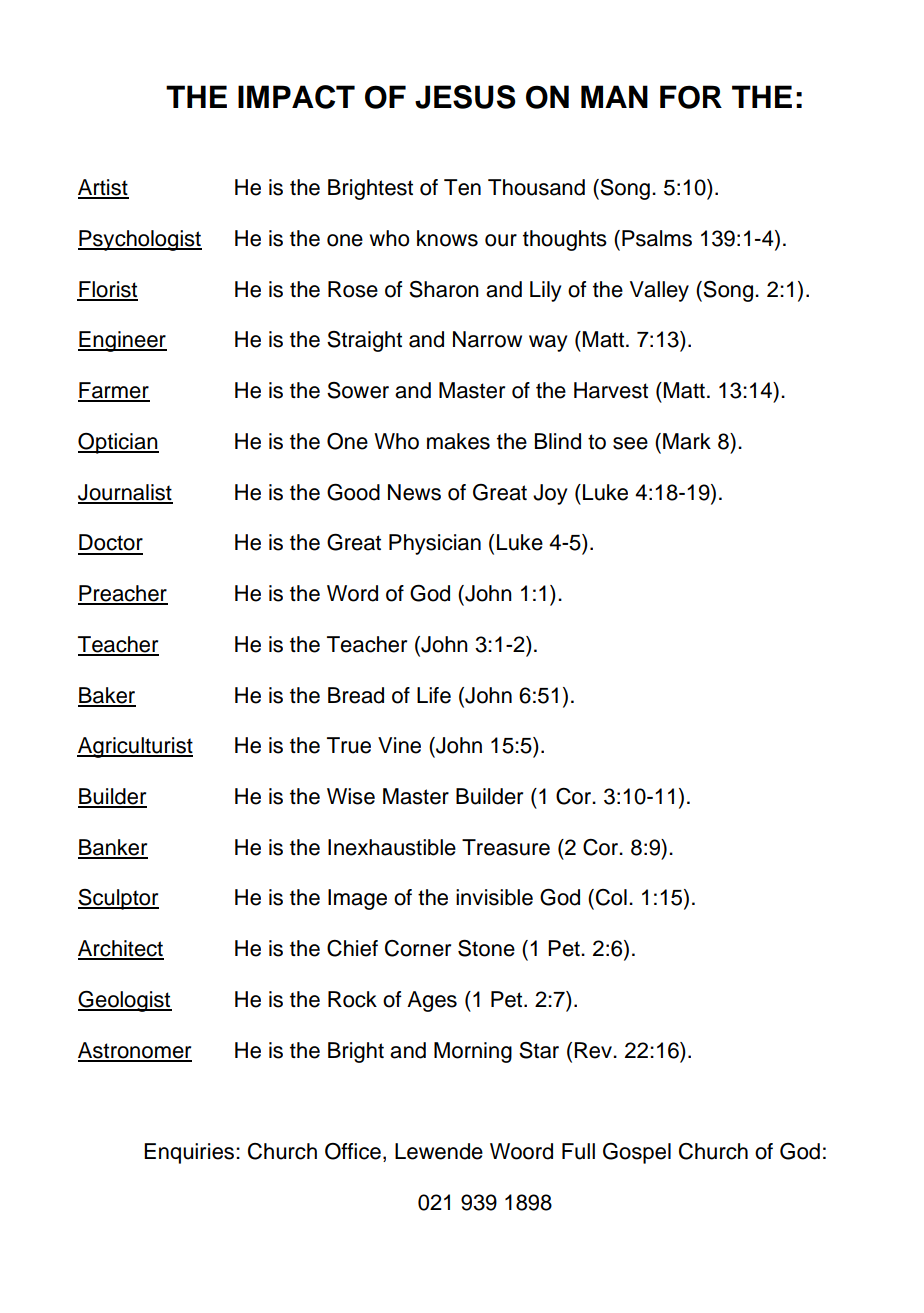  Describe the element at coordinates (465, 97) in the document. I see `JESUS` at that location.
